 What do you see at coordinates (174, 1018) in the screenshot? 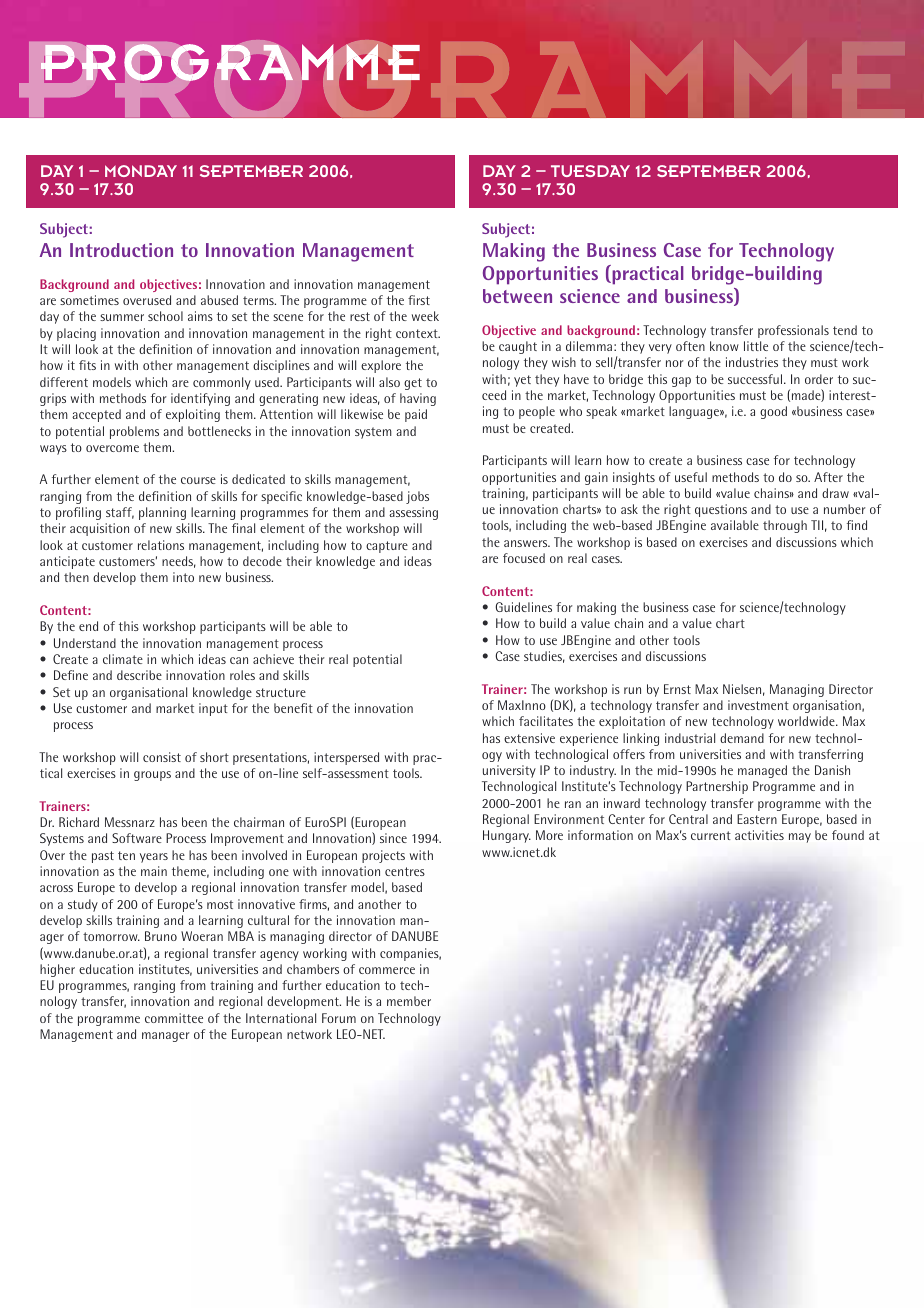
I see `committee` at bounding box center [174, 1018].
